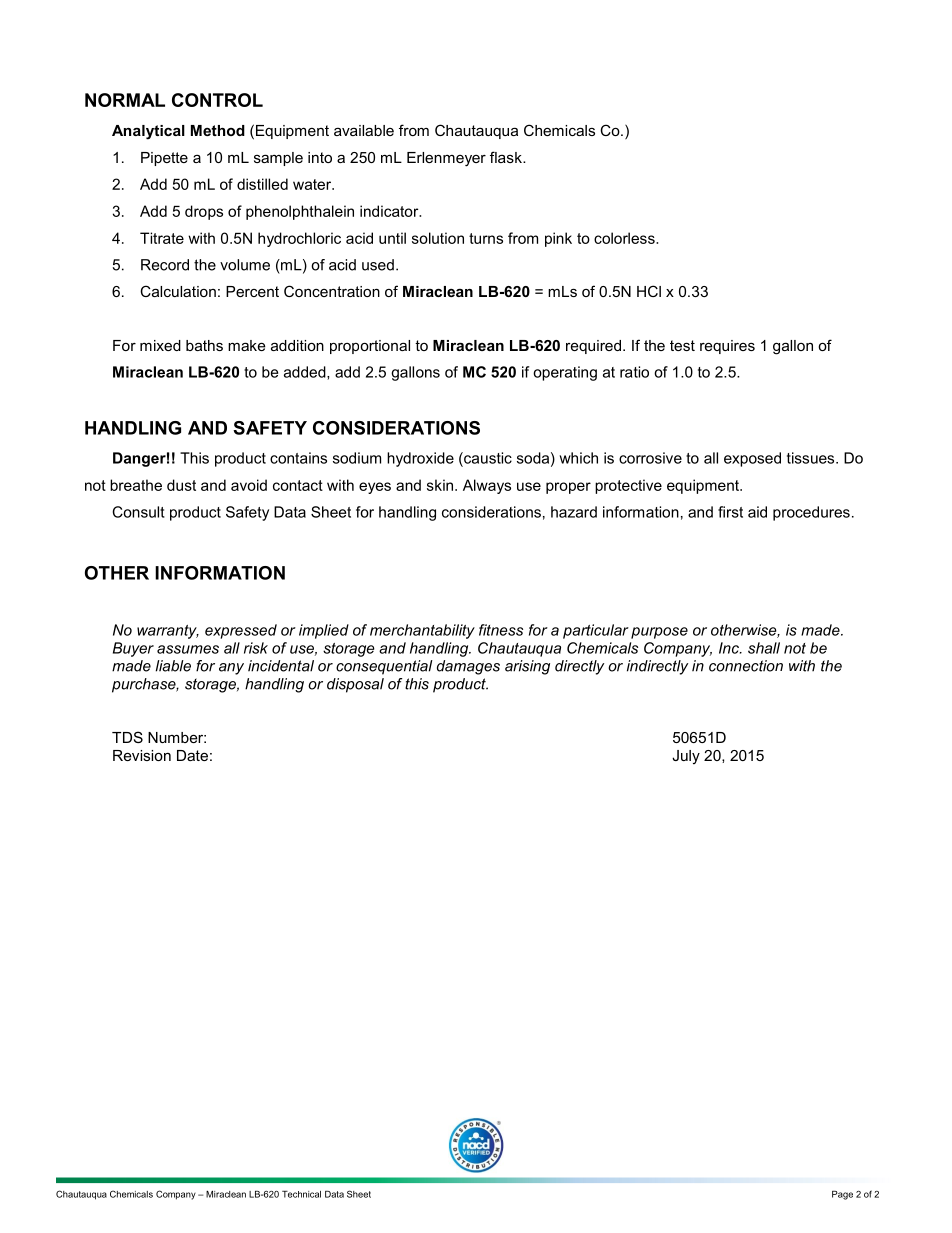 The width and height of the image is (952, 1233). What do you see at coordinates (842, 1195) in the image?
I see `Page` at bounding box center [842, 1195].
